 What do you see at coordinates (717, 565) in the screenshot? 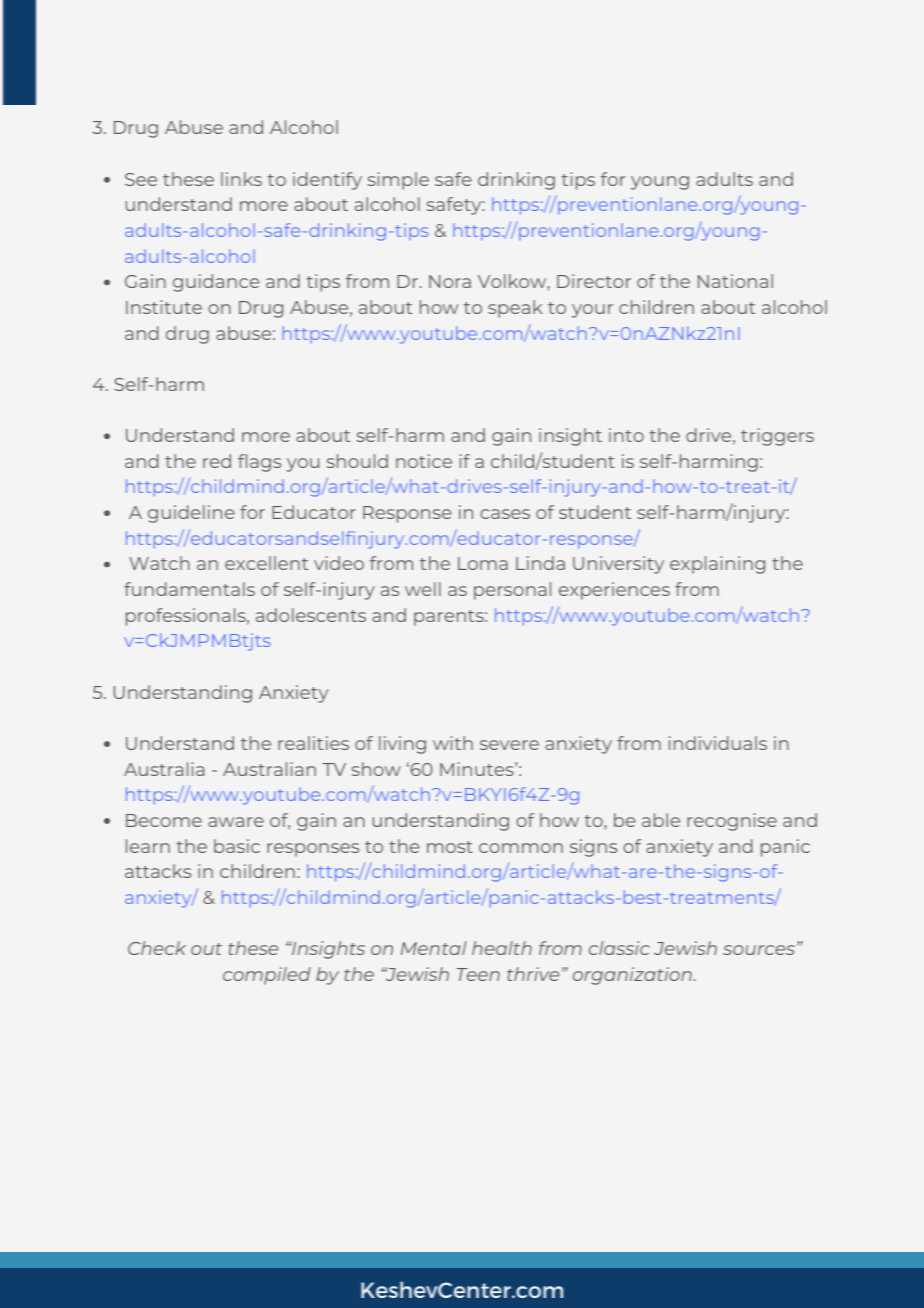
I see `explaining` at bounding box center [717, 565].
